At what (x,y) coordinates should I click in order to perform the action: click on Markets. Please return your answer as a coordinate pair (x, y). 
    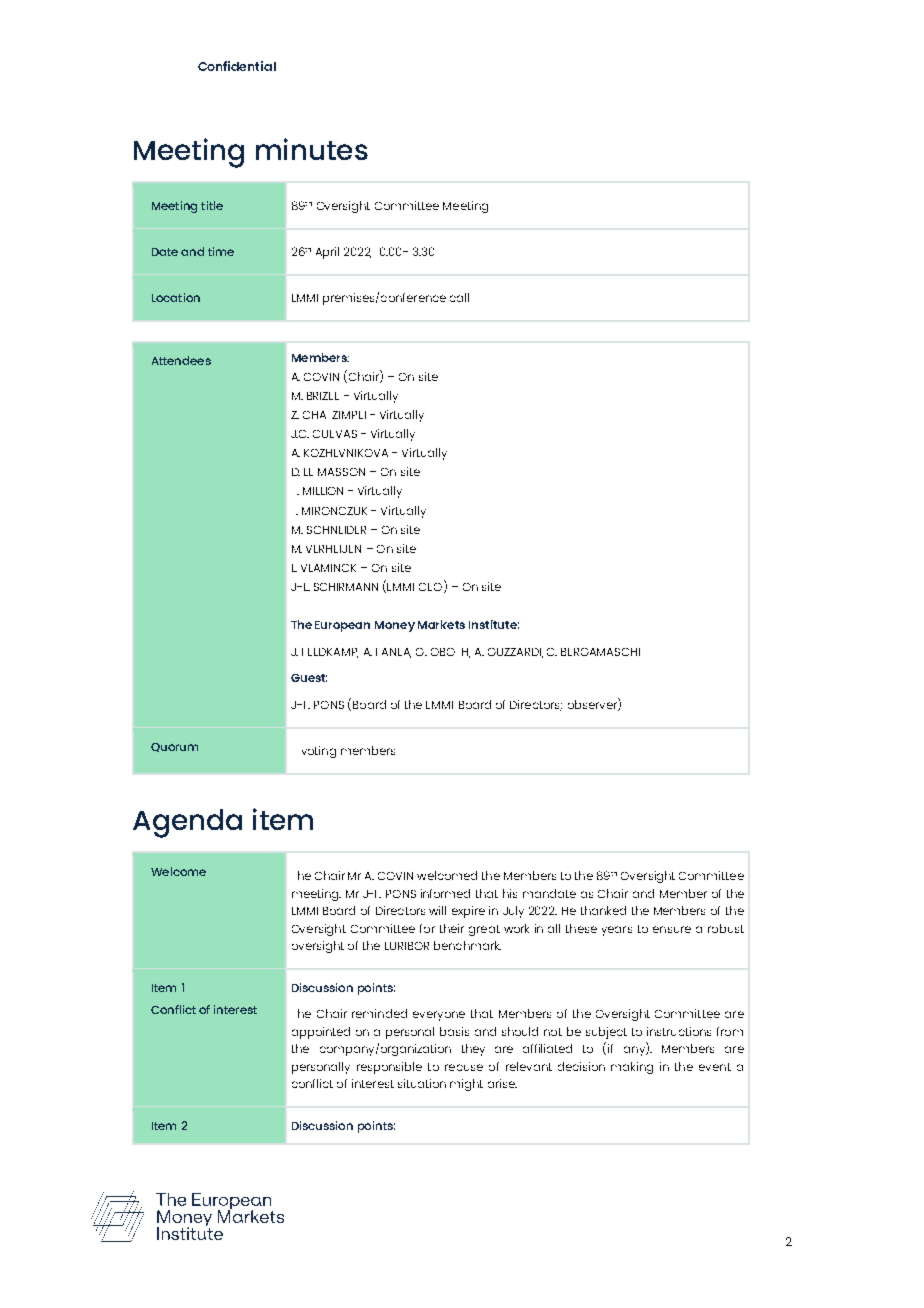
    Looking at the image, I should click on (441, 624).
